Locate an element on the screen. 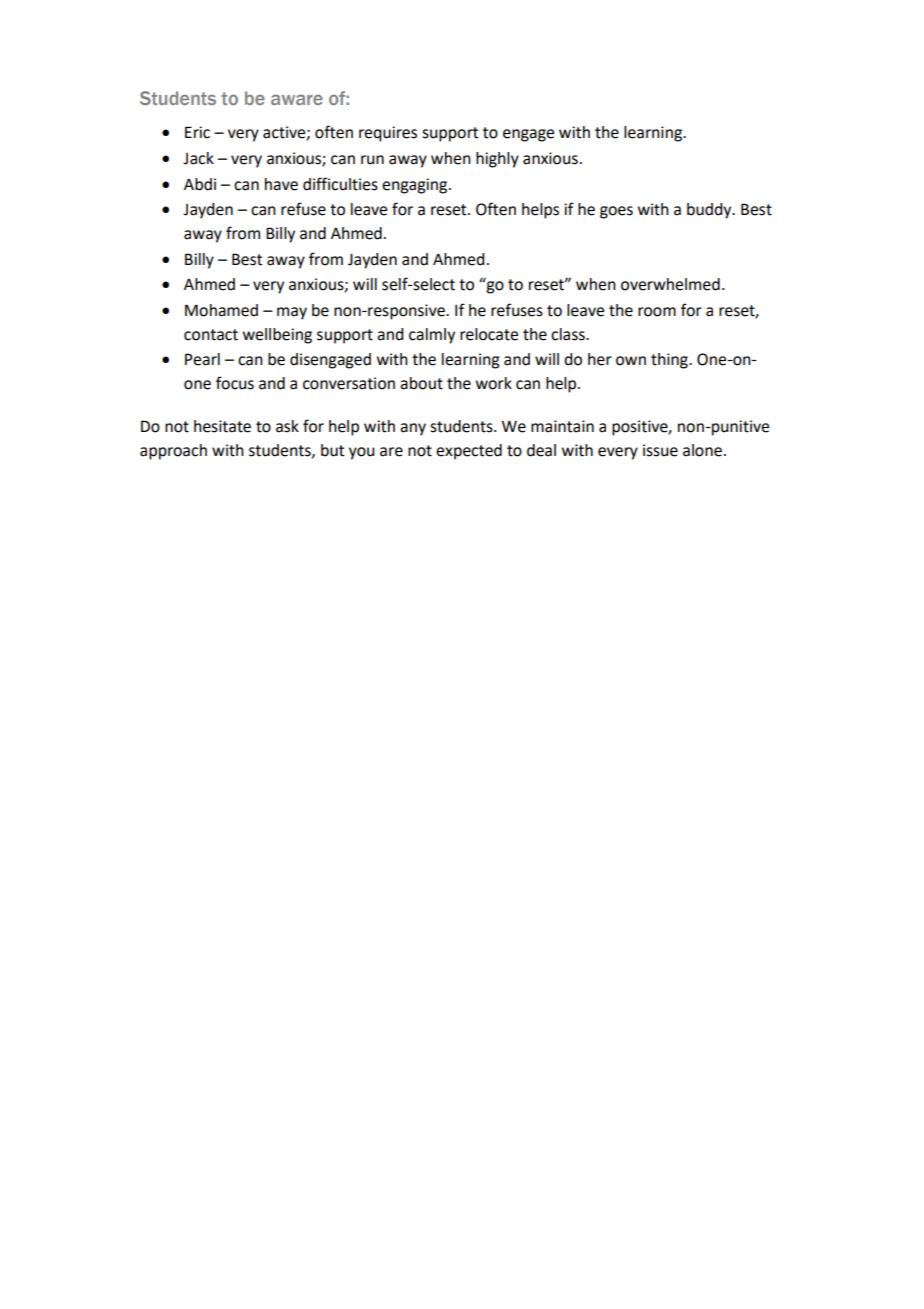 This screenshot has height=1309, width=924. aware is located at coordinates (297, 99).
